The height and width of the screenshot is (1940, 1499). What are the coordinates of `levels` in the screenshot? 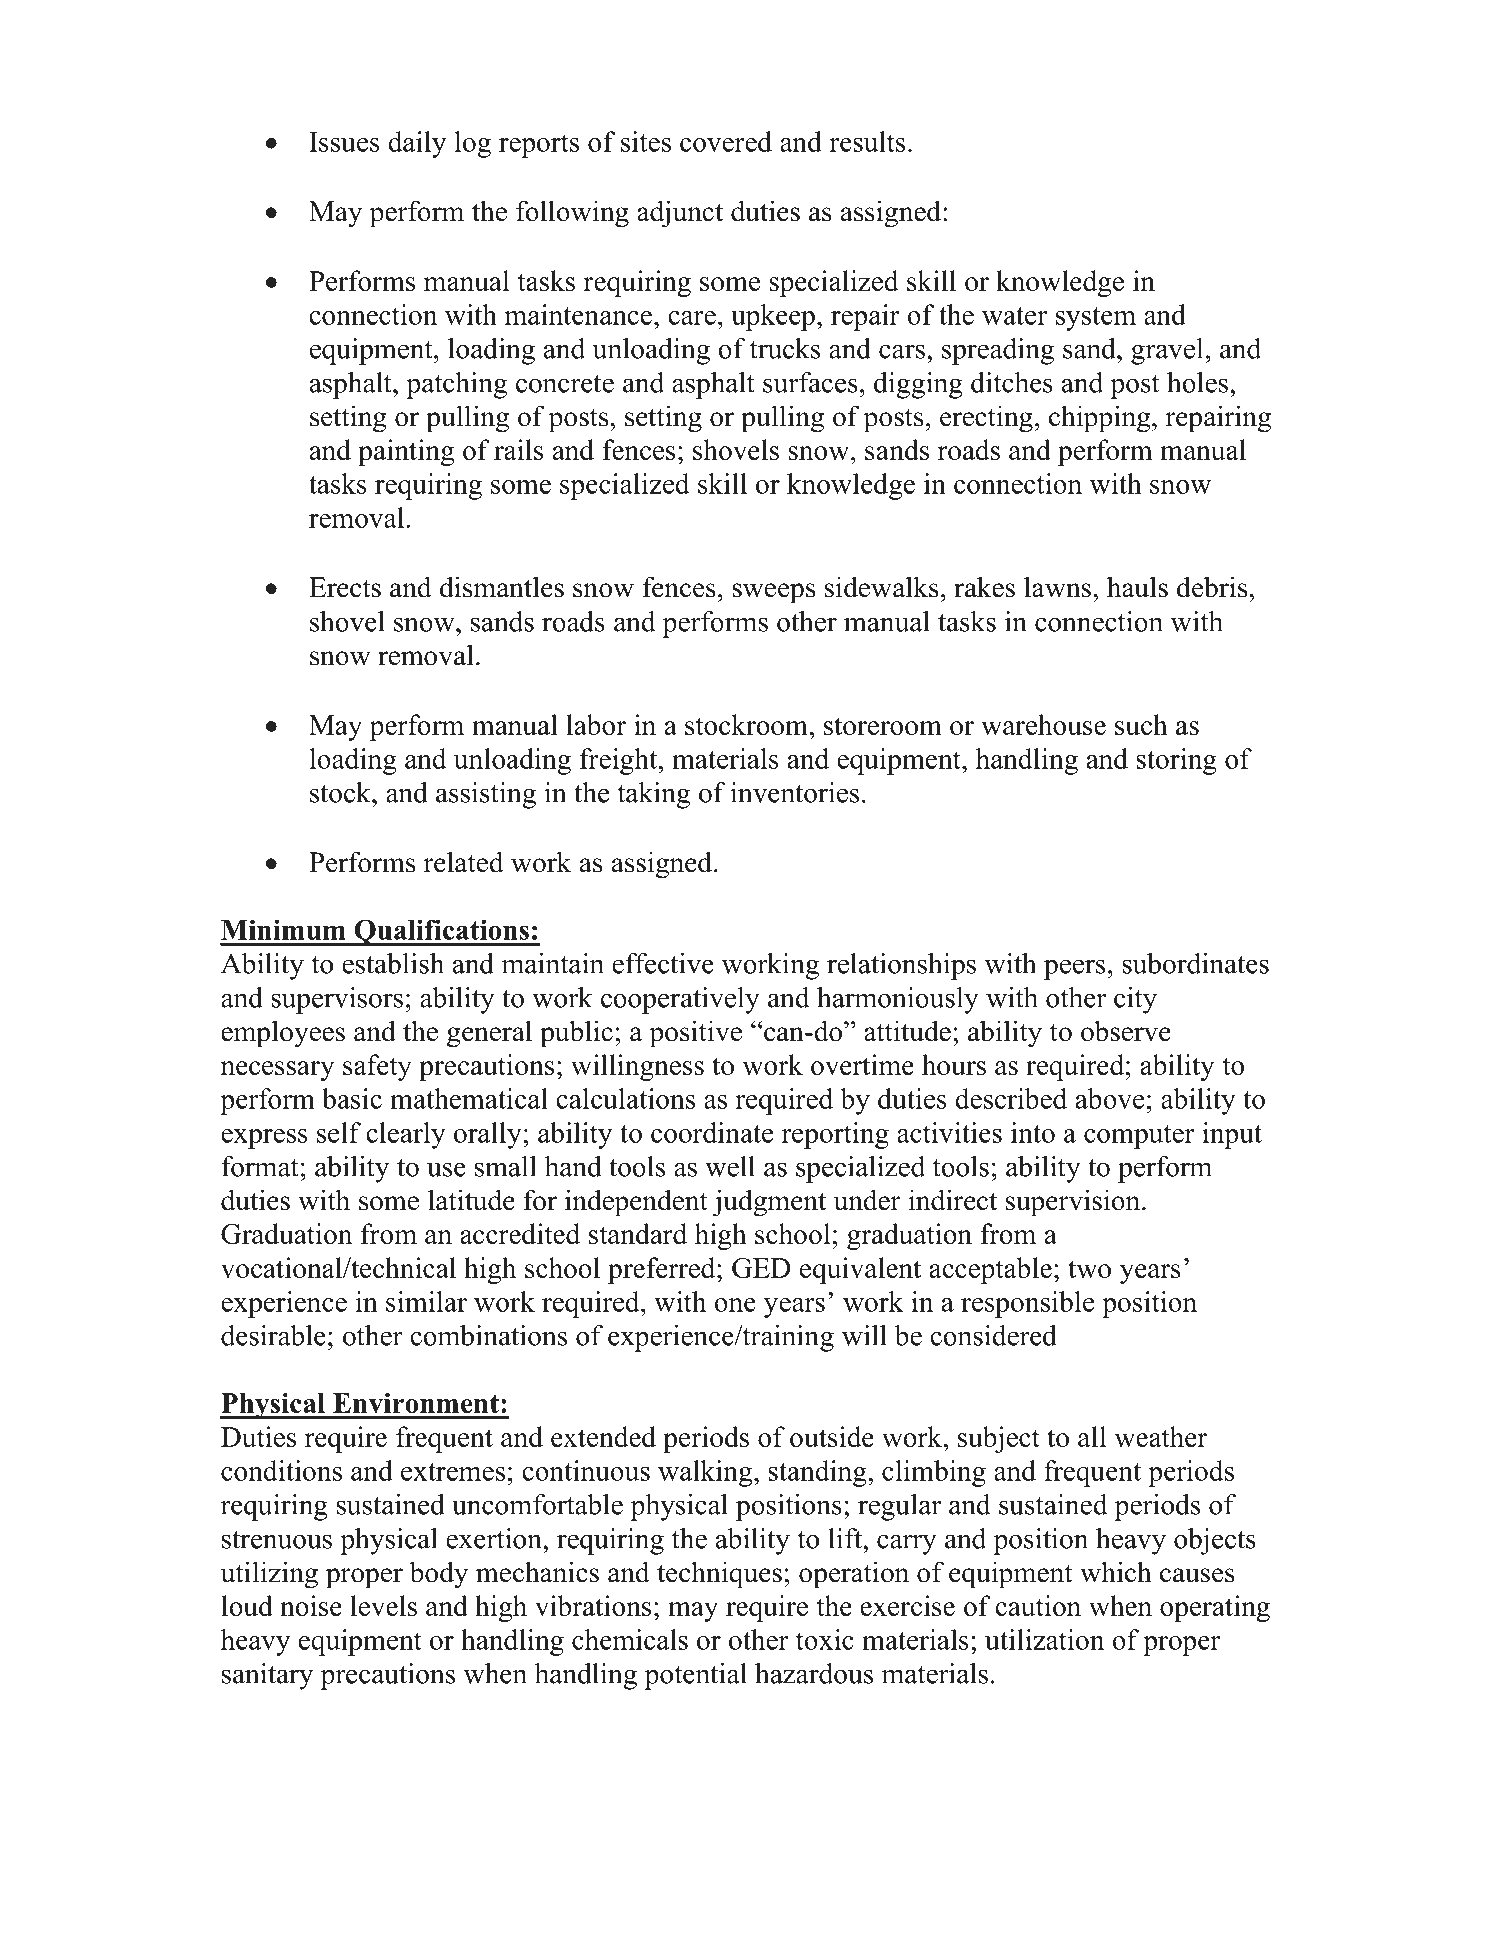 It's located at (383, 1605).
